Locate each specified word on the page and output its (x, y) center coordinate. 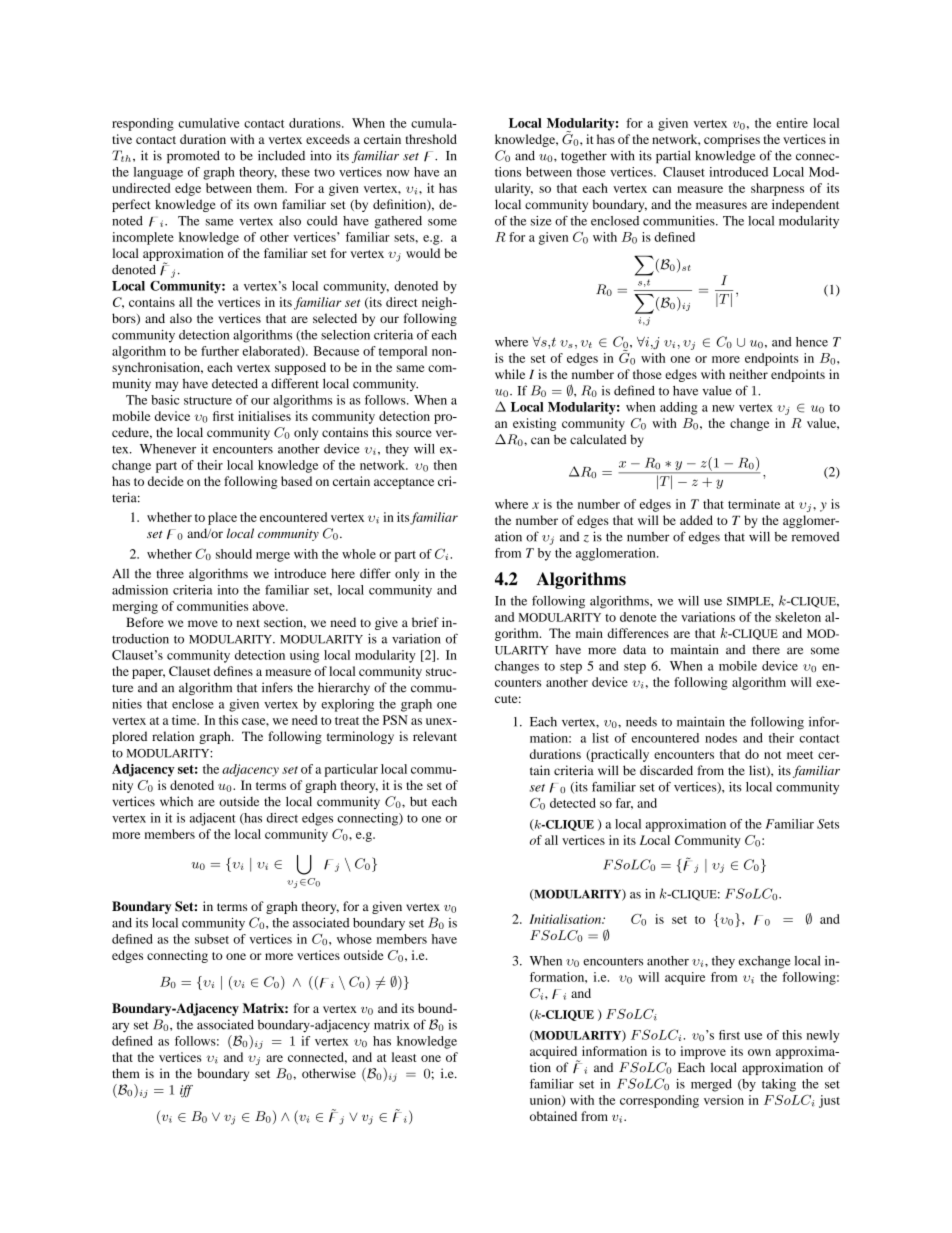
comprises (732, 140)
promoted (193, 157)
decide (166, 481)
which (176, 801)
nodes (721, 738)
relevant (435, 736)
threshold (431, 139)
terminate (754, 504)
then (445, 465)
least (404, 1057)
